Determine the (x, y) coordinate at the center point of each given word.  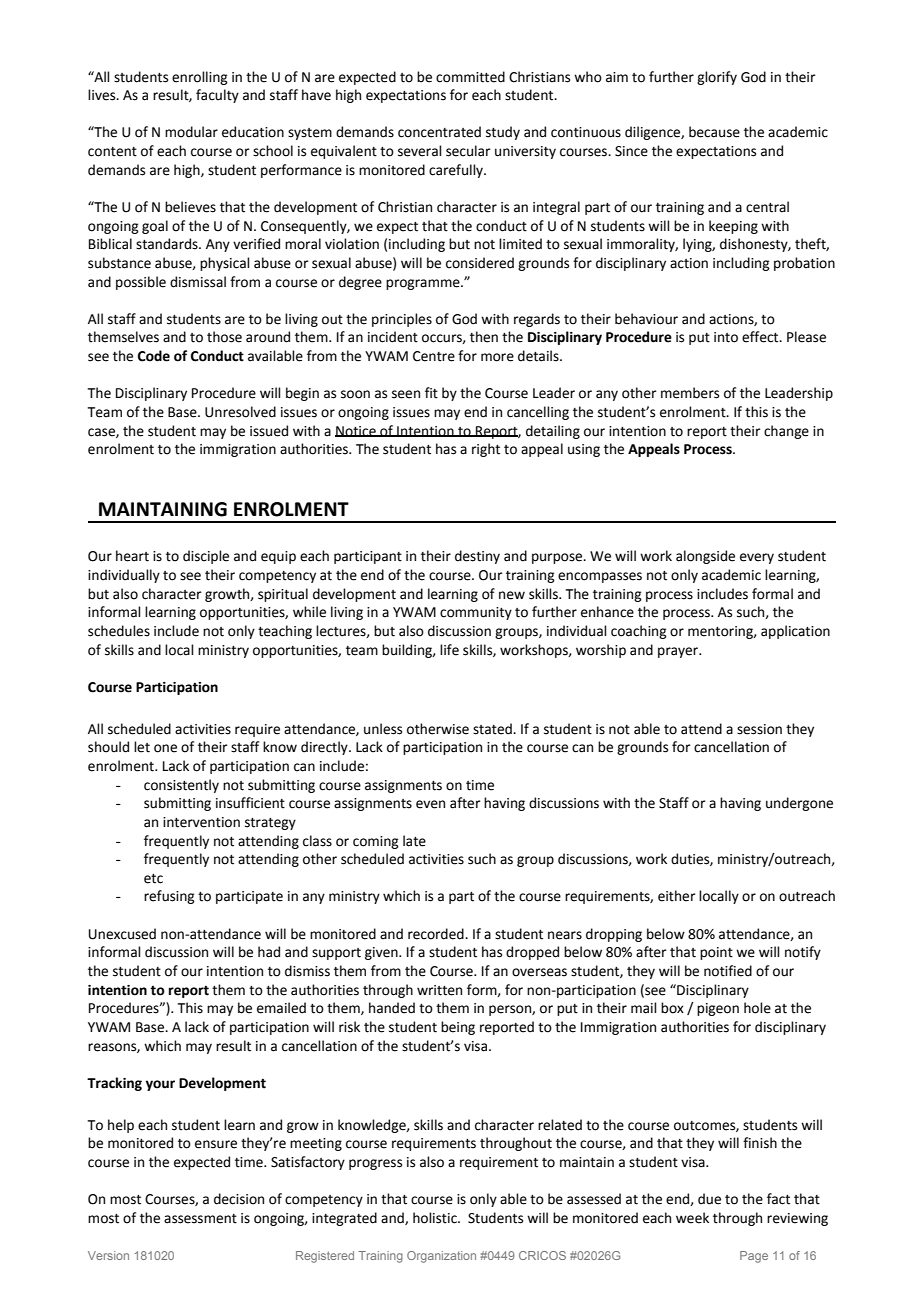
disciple (206, 557)
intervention (201, 822)
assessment (200, 1219)
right (486, 450)
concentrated (439, 132)
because (714, 132)
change (786, 432)
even (430, 804)
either (677, 896)
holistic (436, 1218)
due (709, 1199)
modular (191, 132)
